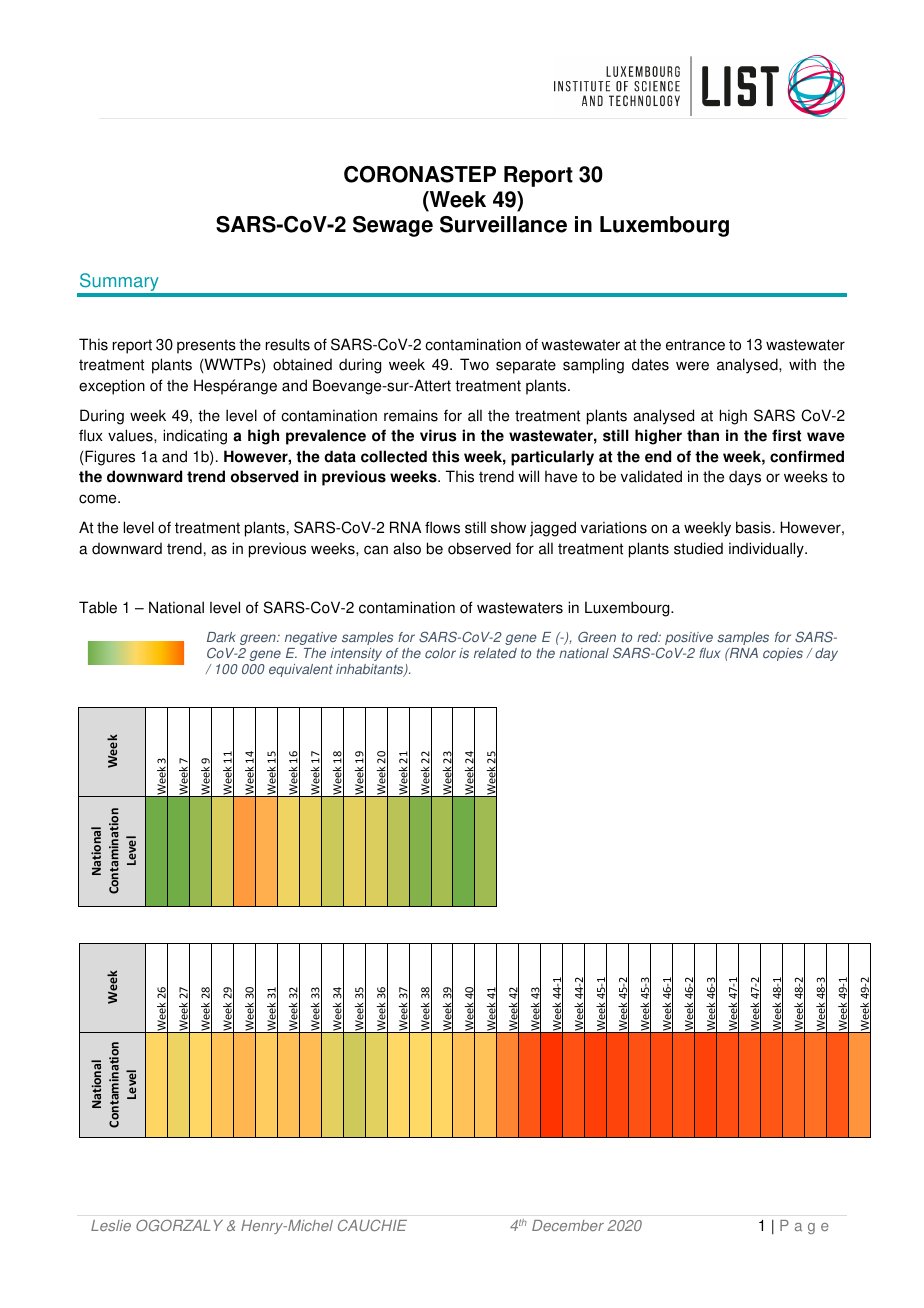  I want to click on entrance, so click(695, 345).
